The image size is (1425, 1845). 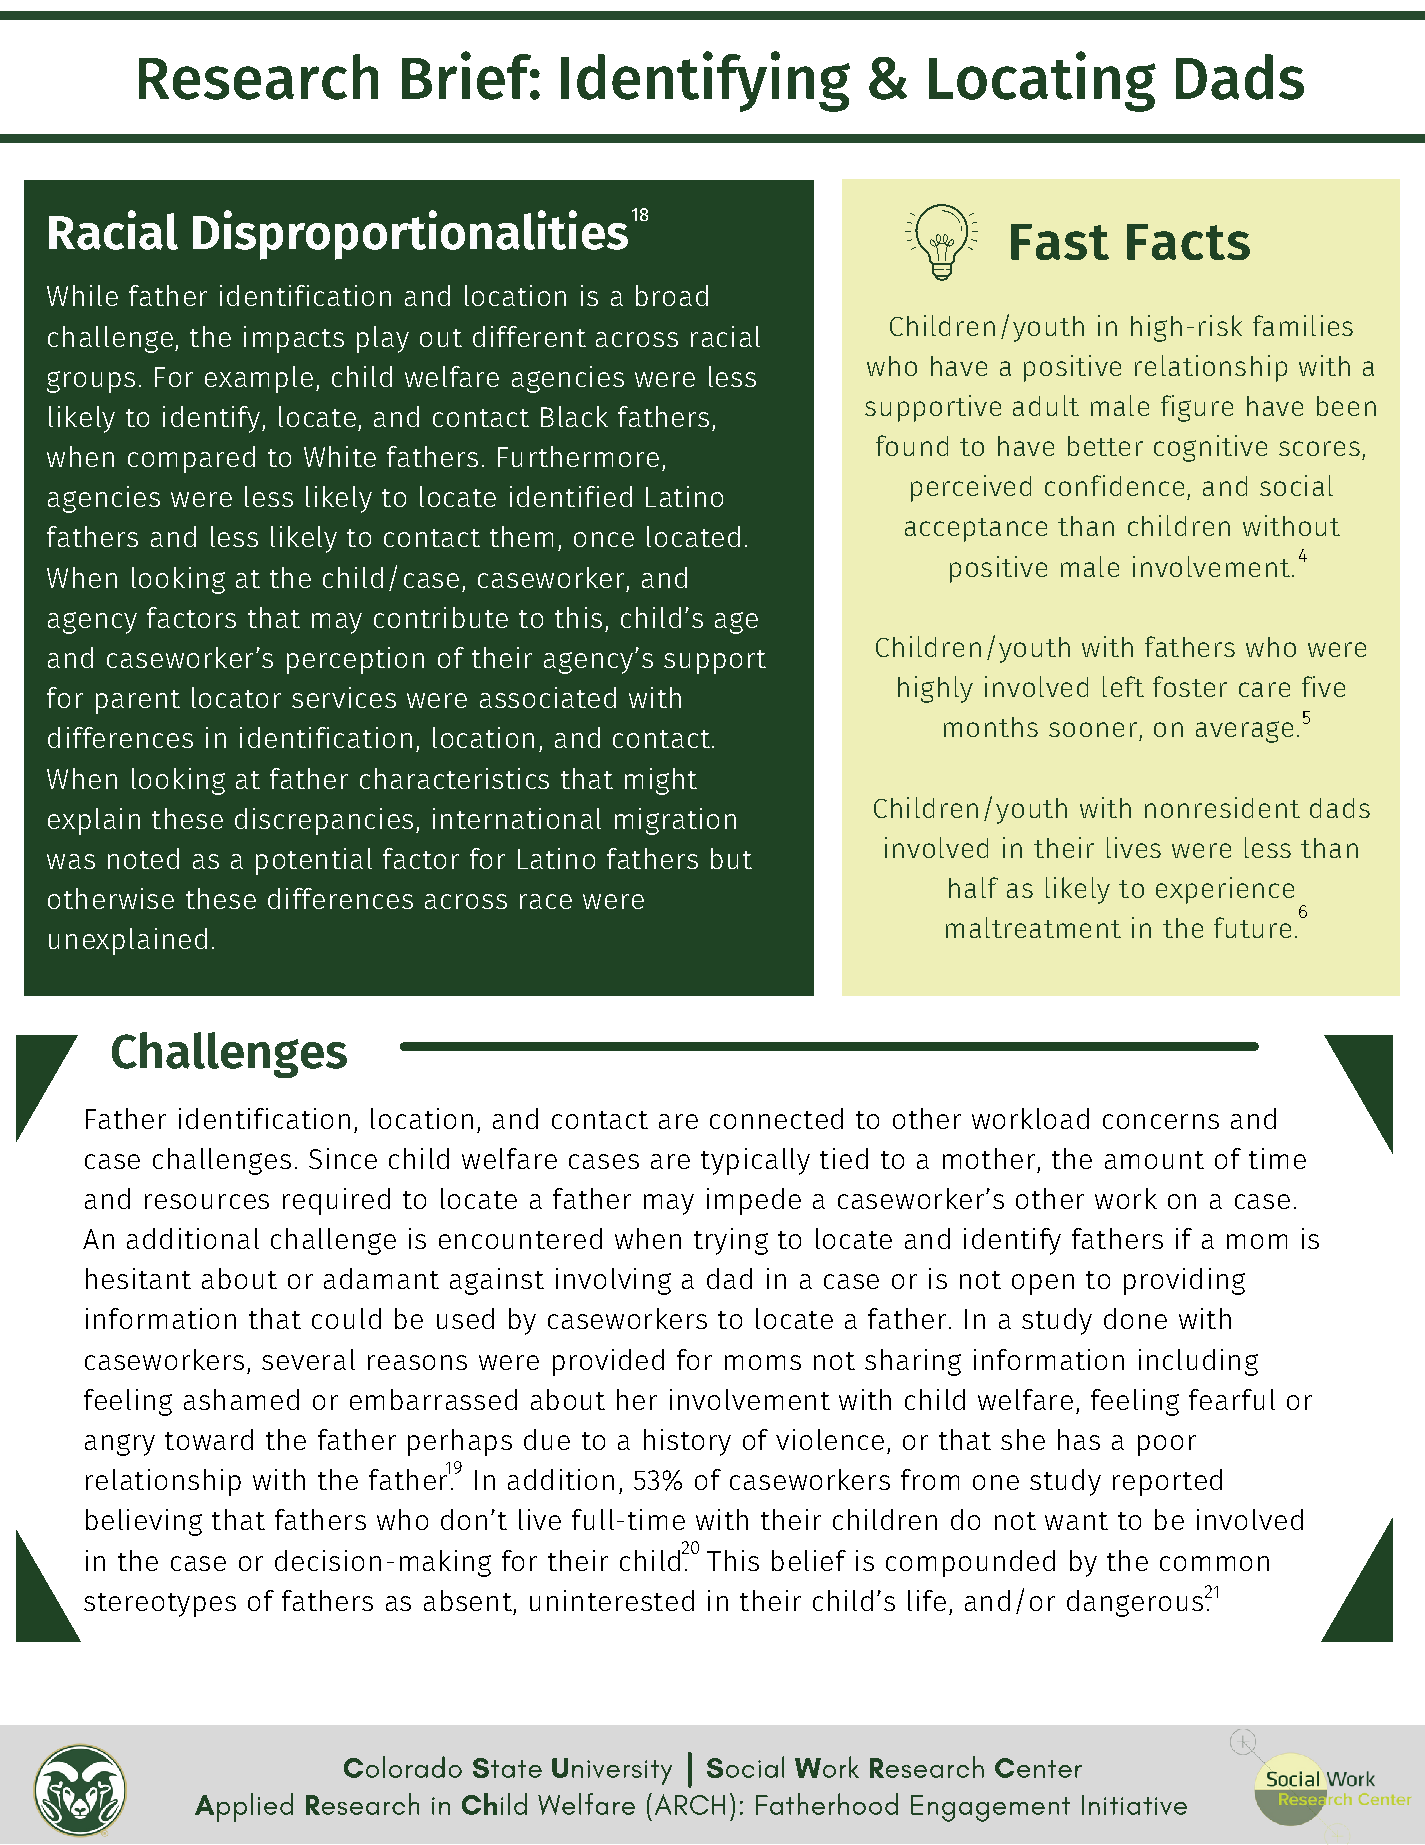 What do you see at coordinates (731, 1241) in the screenshot?
I see `trying` at bounding box center [731, 1241].
